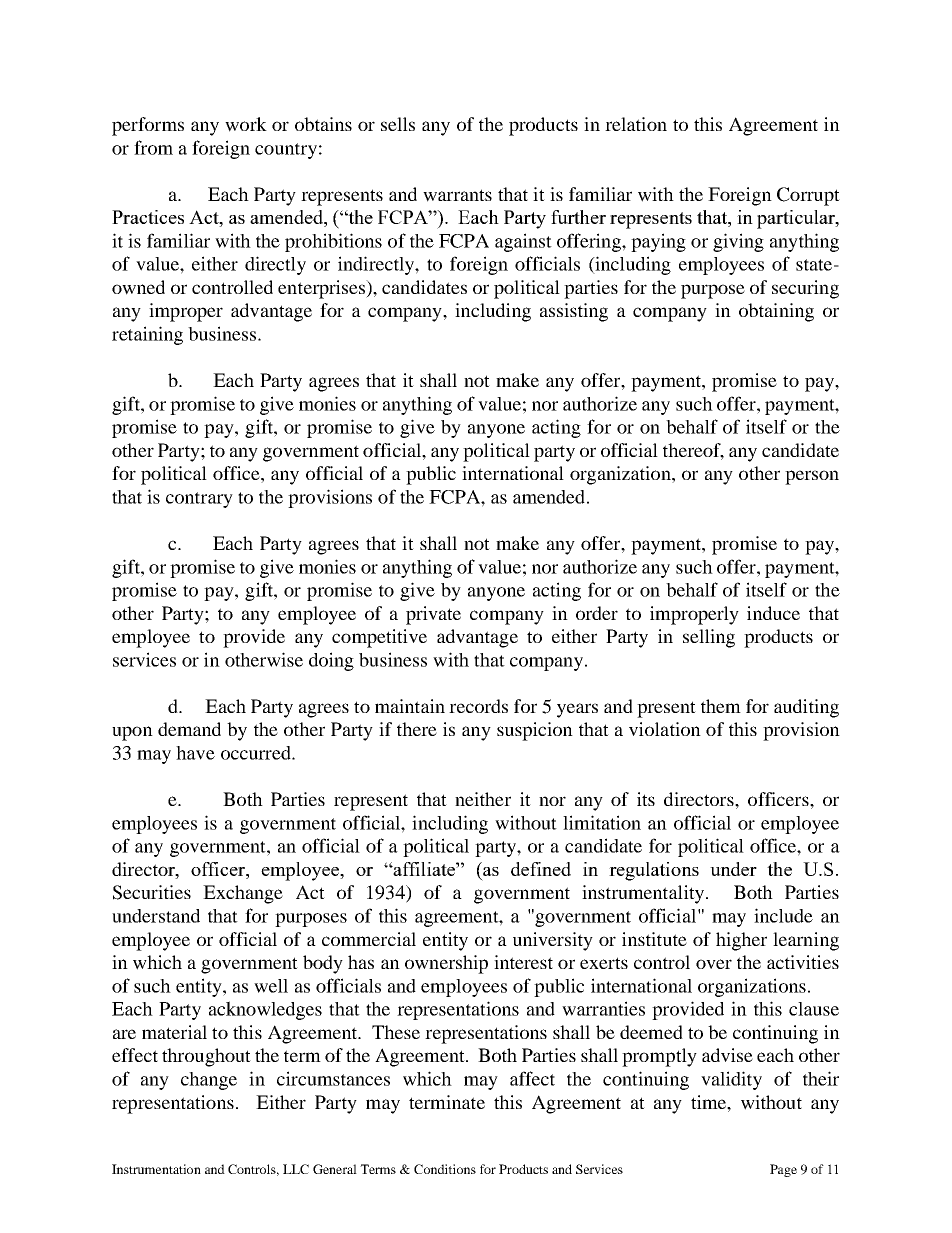 Image resolution: width=952 pixels, height=1233 pixels. Describe the element at coordinates (153, 147) in the screenshot. I see `from` at that location.
